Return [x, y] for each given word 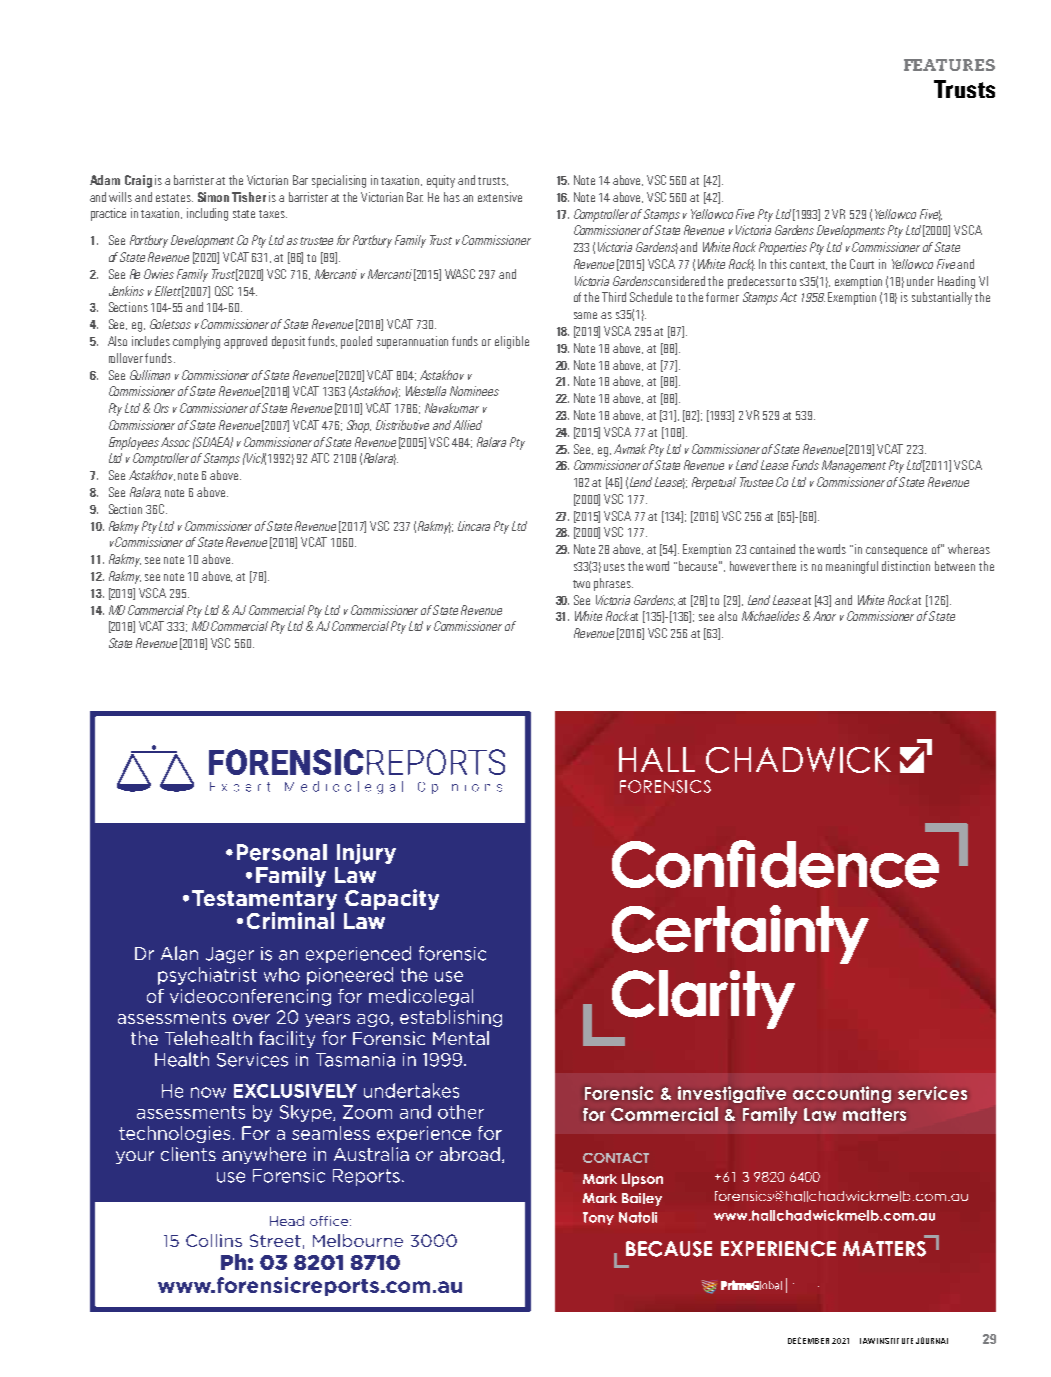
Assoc [175, 442]
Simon [213, 197]
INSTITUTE [895, 1341]
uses [614, 567]
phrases [613, 584]
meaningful [852, 567]
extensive [500, 197]
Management [854, 466]
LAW [867, 1341]
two [581, 584]
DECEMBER [808, 1340]
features [949, 65]
